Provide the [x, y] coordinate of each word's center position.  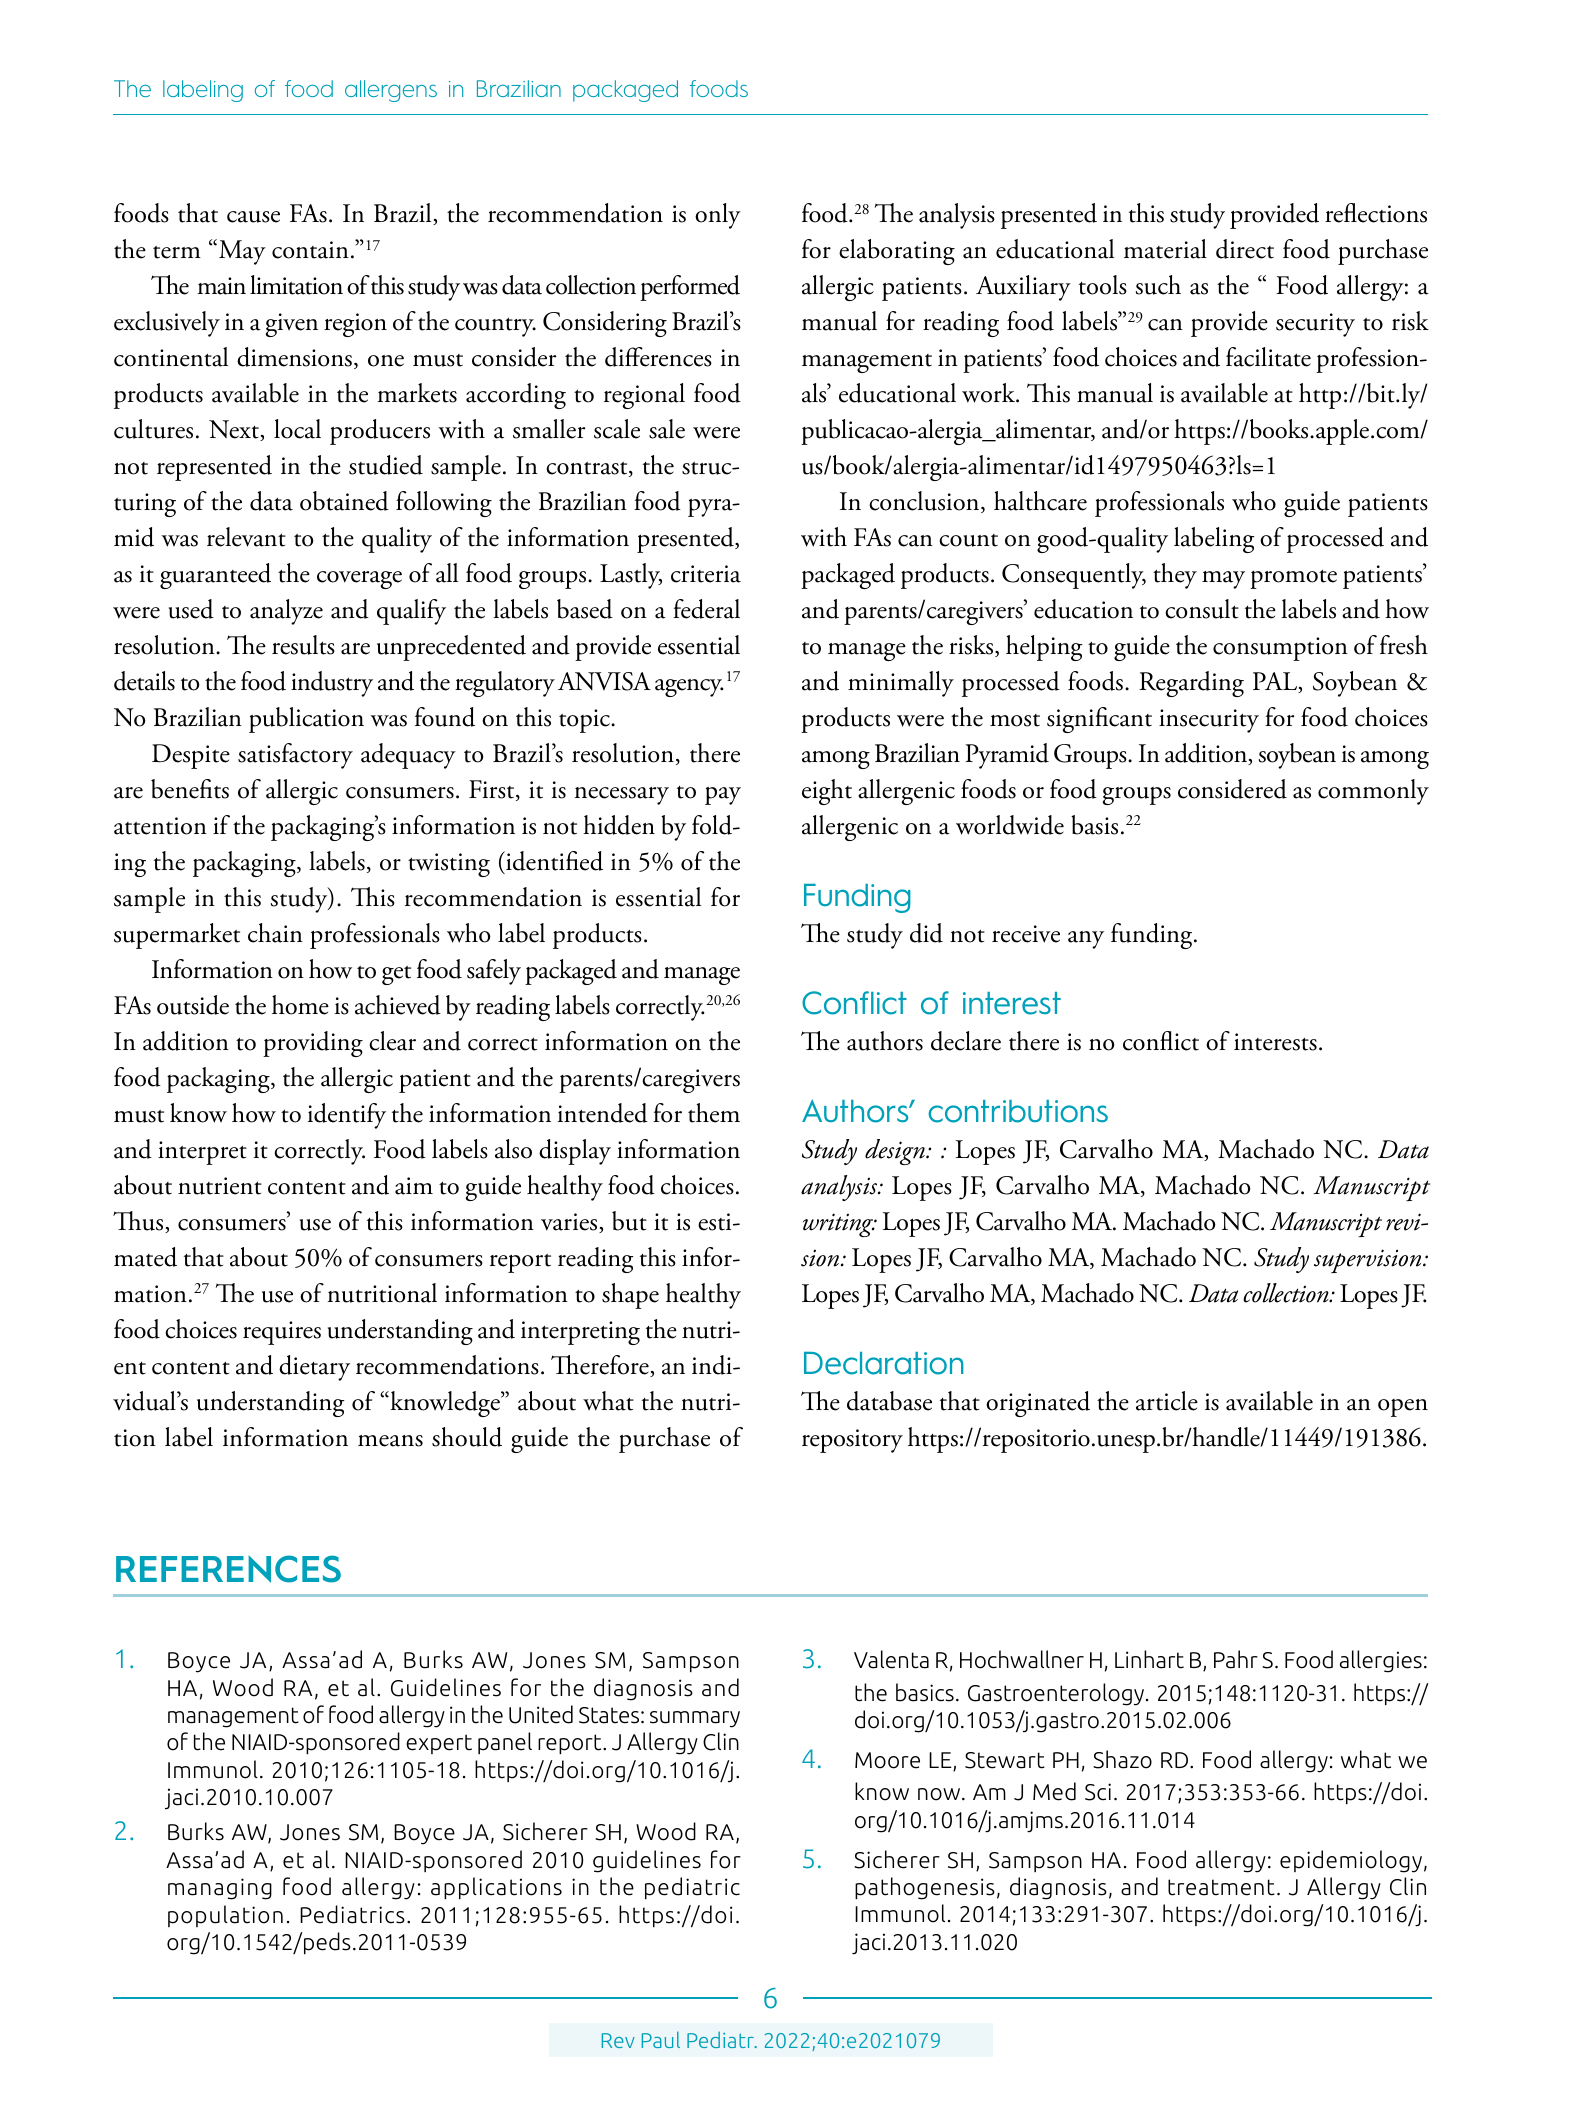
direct [1245, 249]
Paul [661, 2040]
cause [253, 217]
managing [220, 1889]
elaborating [897, 252]
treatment [1221, 1887]
